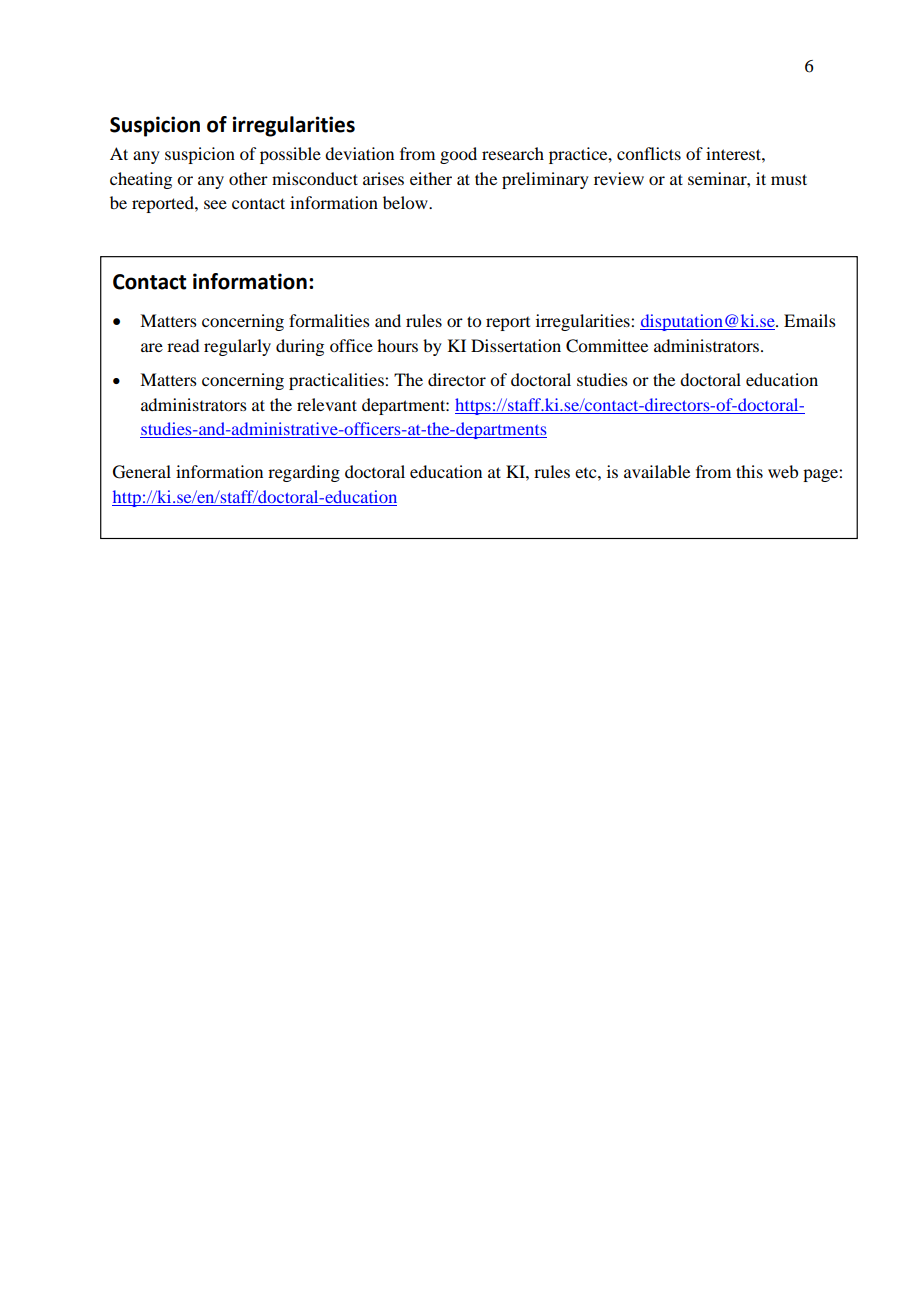 This document has width=924, height=1308. Describe the element at coordinates (237, 347) in the document. I see `regularly` at that location.
